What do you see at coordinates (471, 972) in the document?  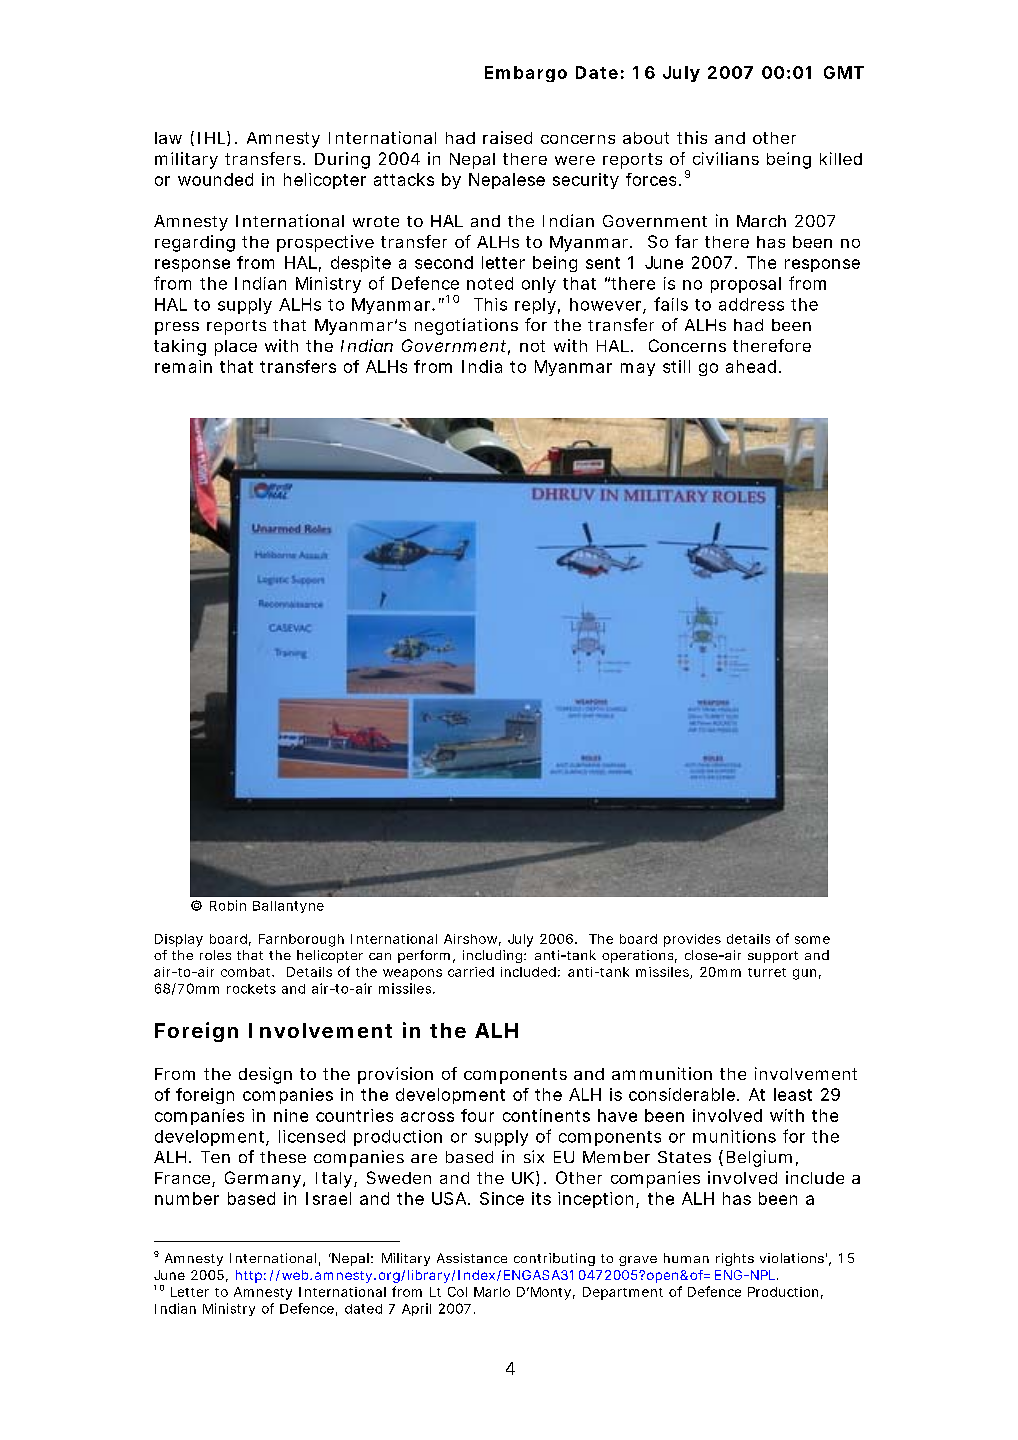 I see `carried` at bounding box center [471, 972].
